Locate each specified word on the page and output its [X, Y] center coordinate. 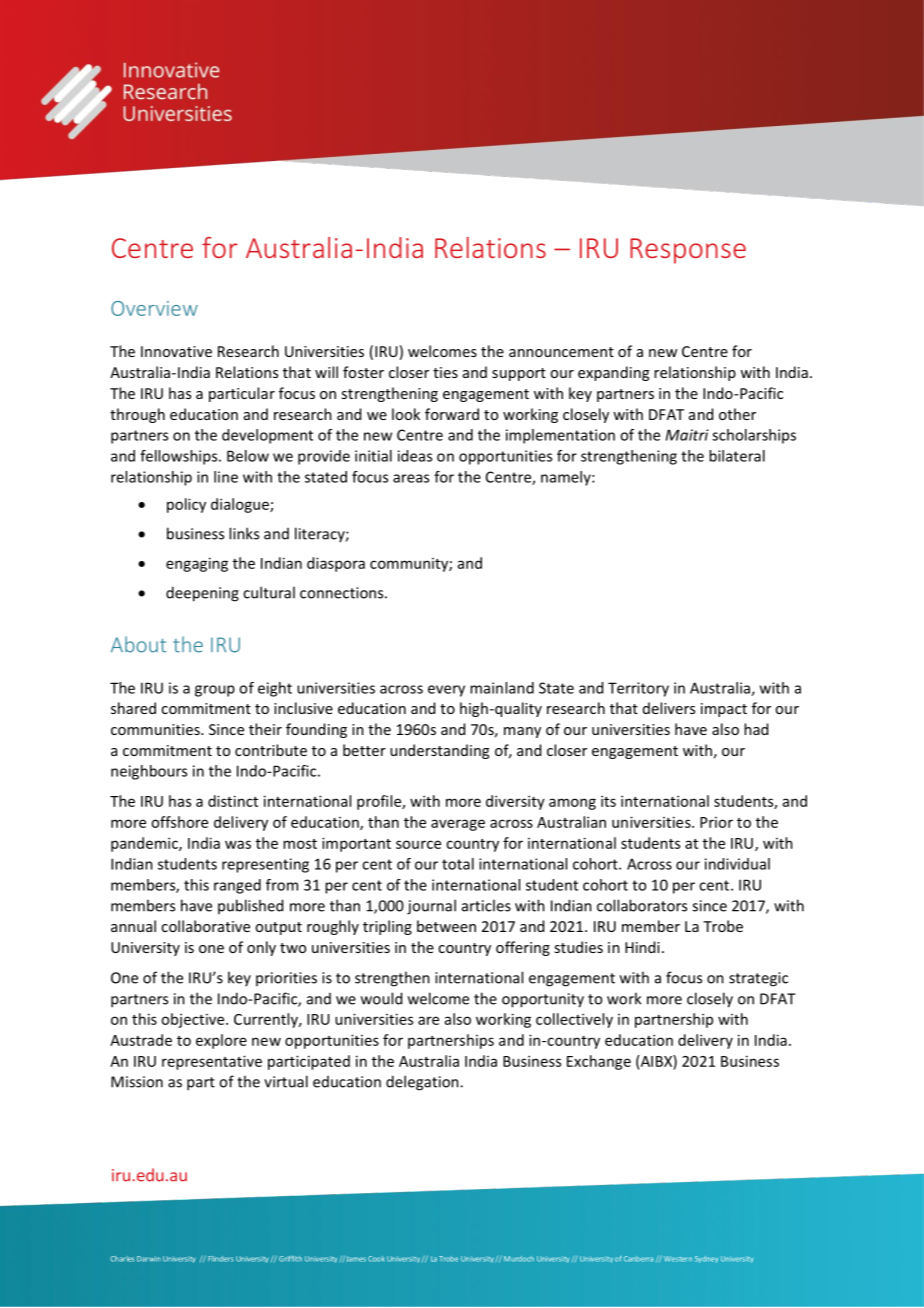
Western [678, 1259]
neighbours [149, 772]
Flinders [221, 1259]
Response [688, 251]
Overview [154, 308]
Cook [376, 1259]
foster [363, 372]
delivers [669, 708]
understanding [439, 751]
